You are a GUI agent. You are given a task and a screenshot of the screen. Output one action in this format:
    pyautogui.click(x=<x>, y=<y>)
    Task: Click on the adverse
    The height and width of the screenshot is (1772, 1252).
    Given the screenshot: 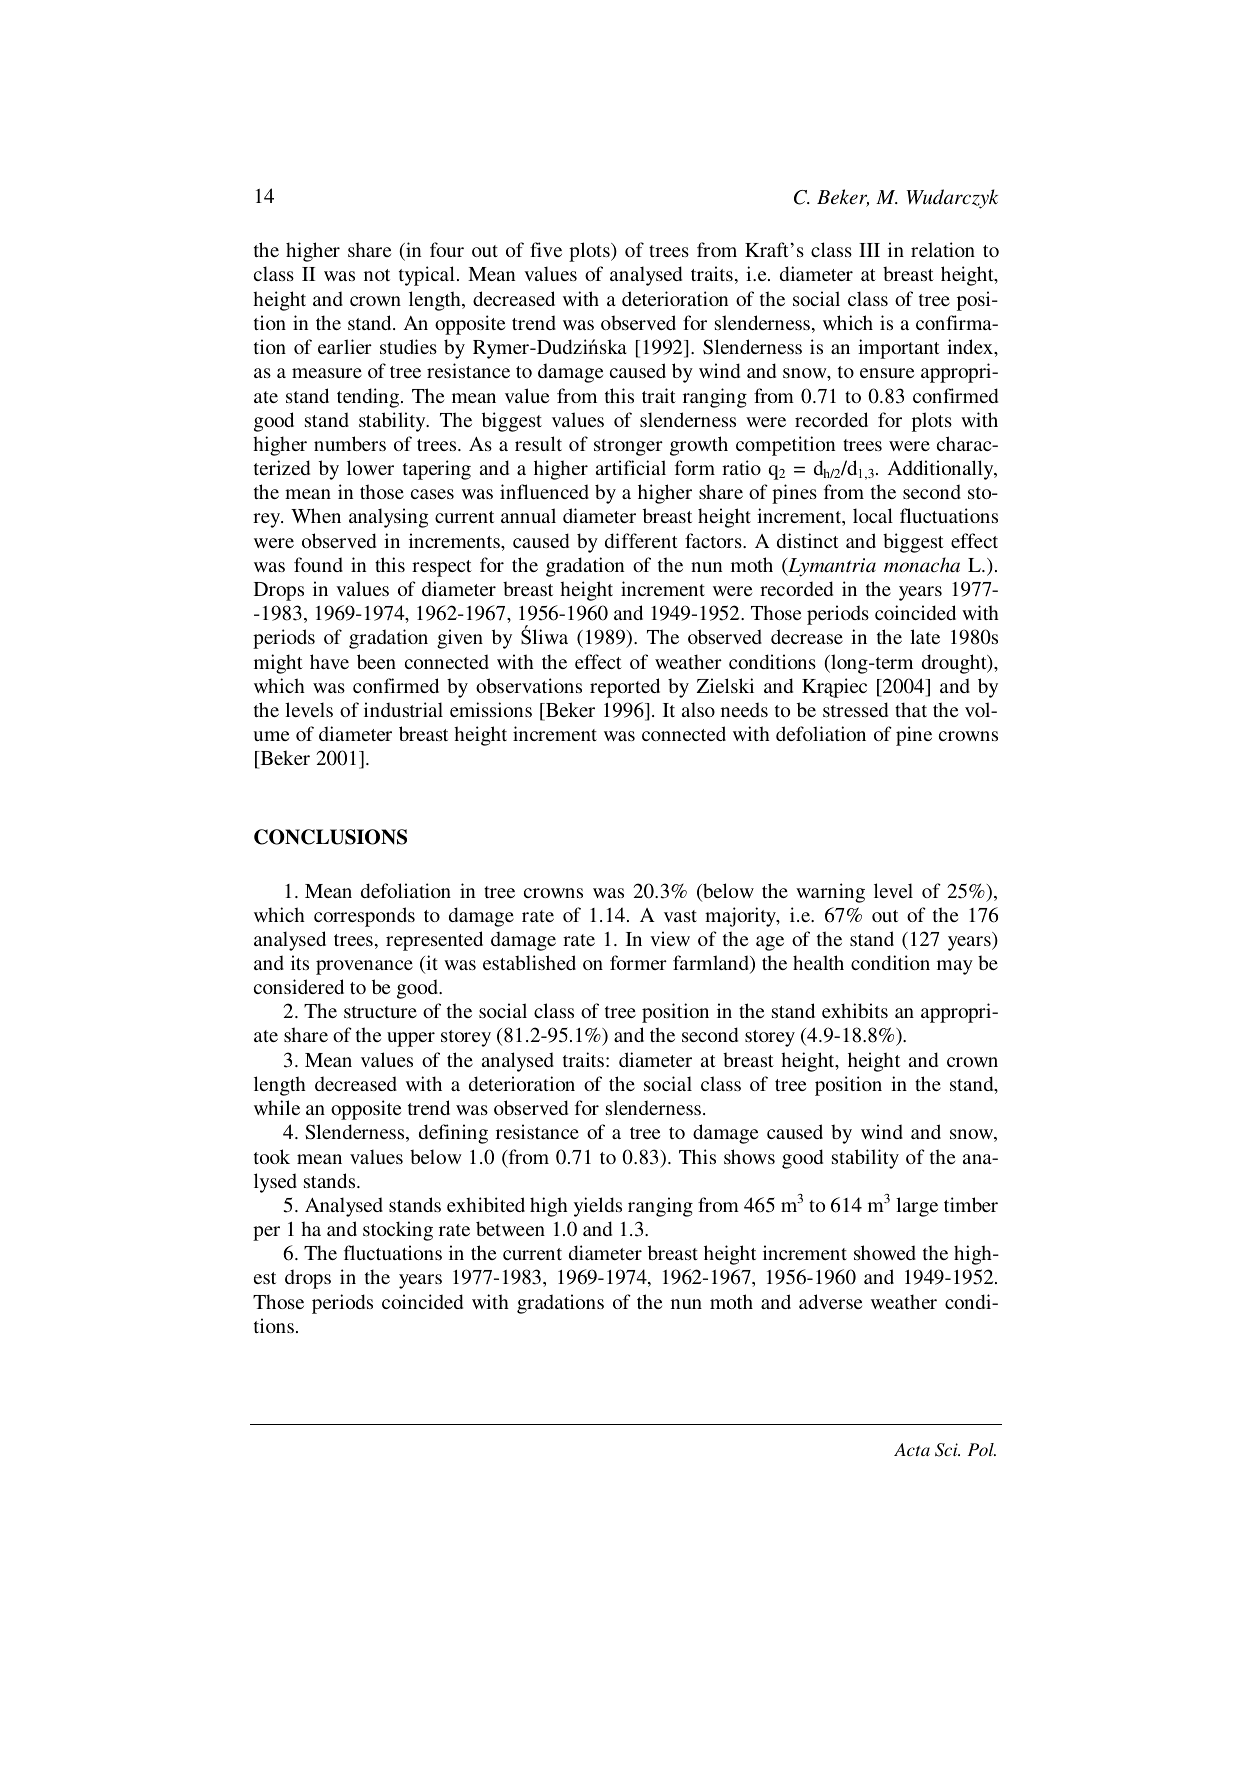 What is the action you would take?
    pyautogui.click(x=830, y=1301)
